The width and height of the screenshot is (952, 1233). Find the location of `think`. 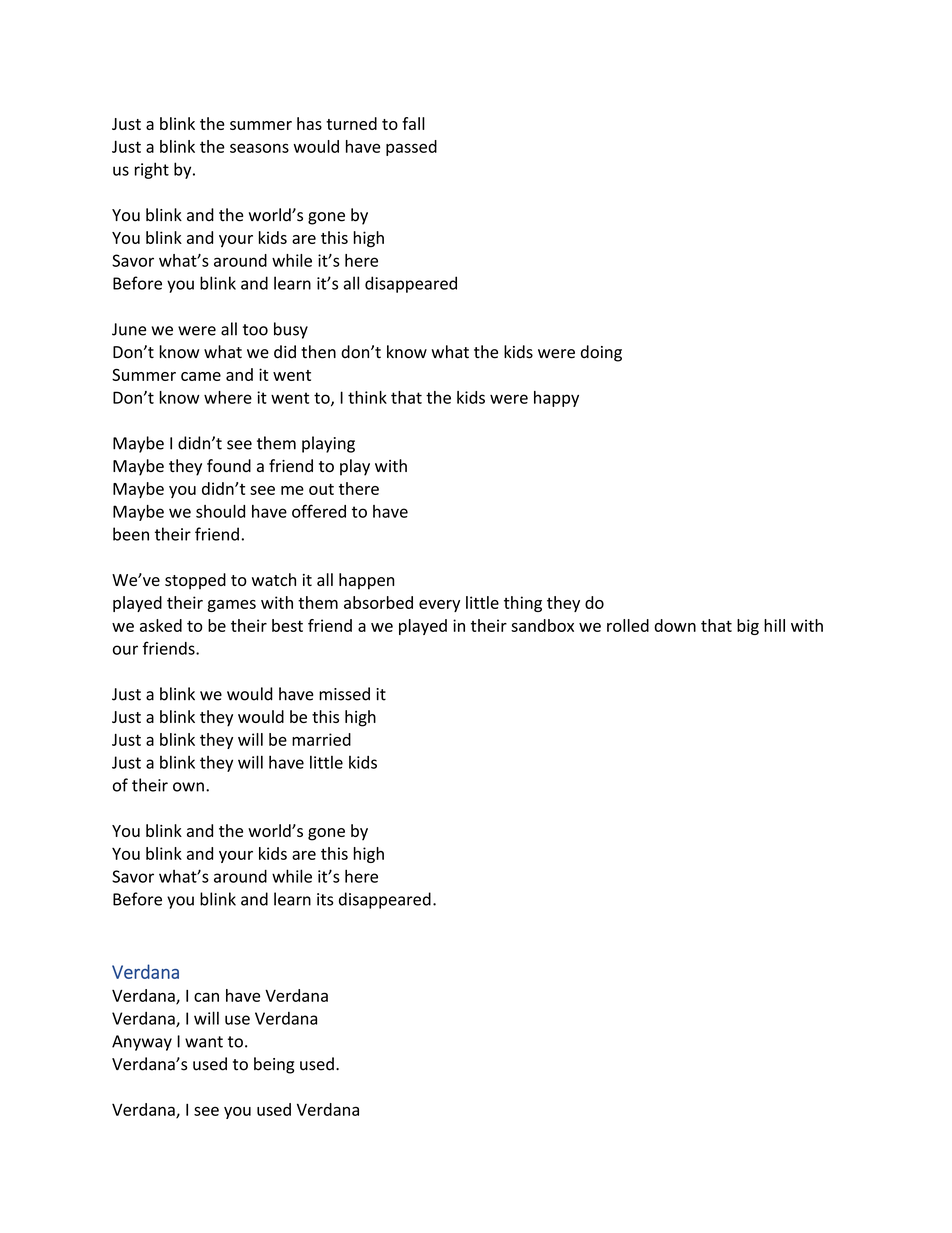

think is located at coordinates (367, 397).
